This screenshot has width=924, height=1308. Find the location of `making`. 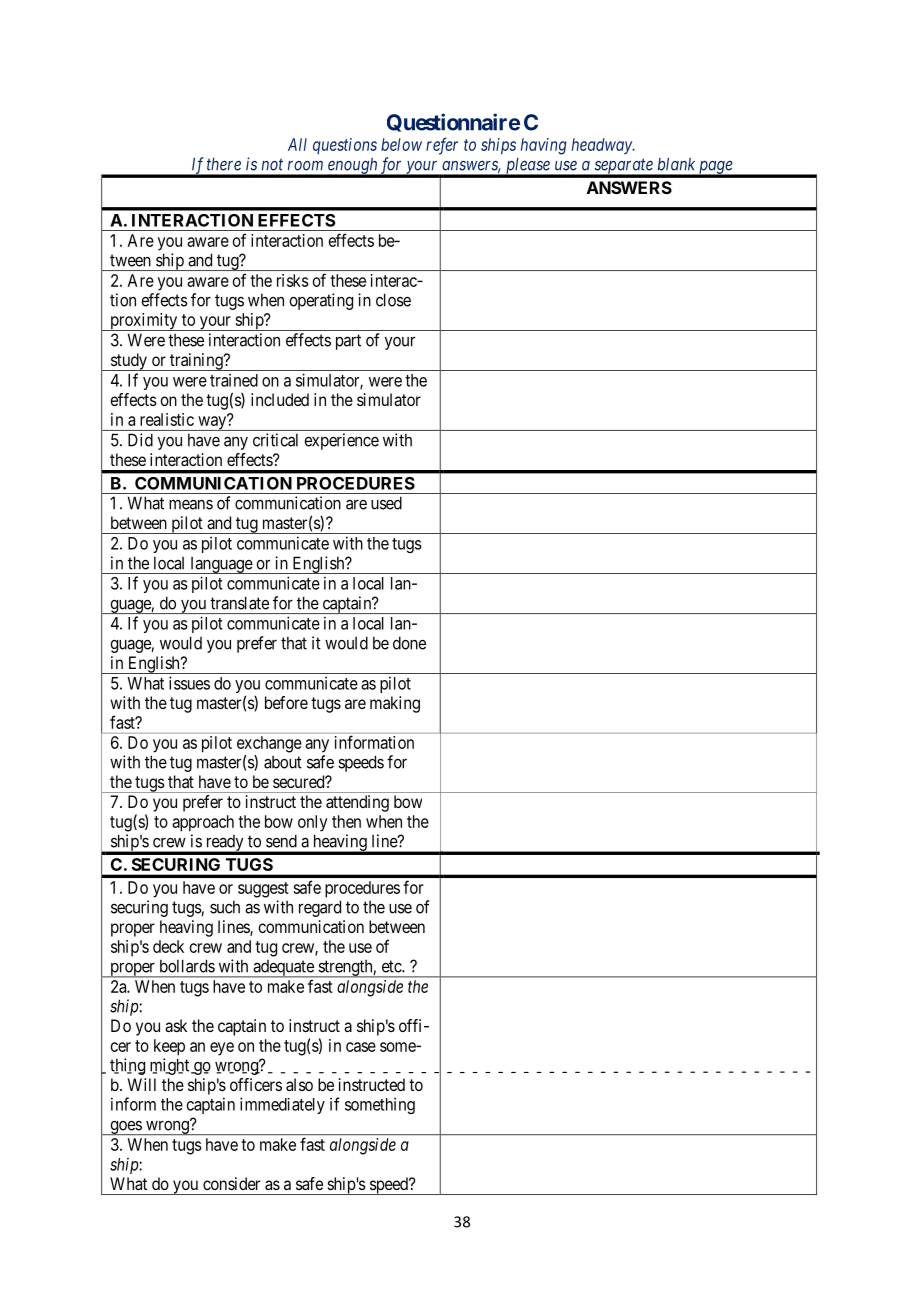

making is located at coordinates (395, 704).
